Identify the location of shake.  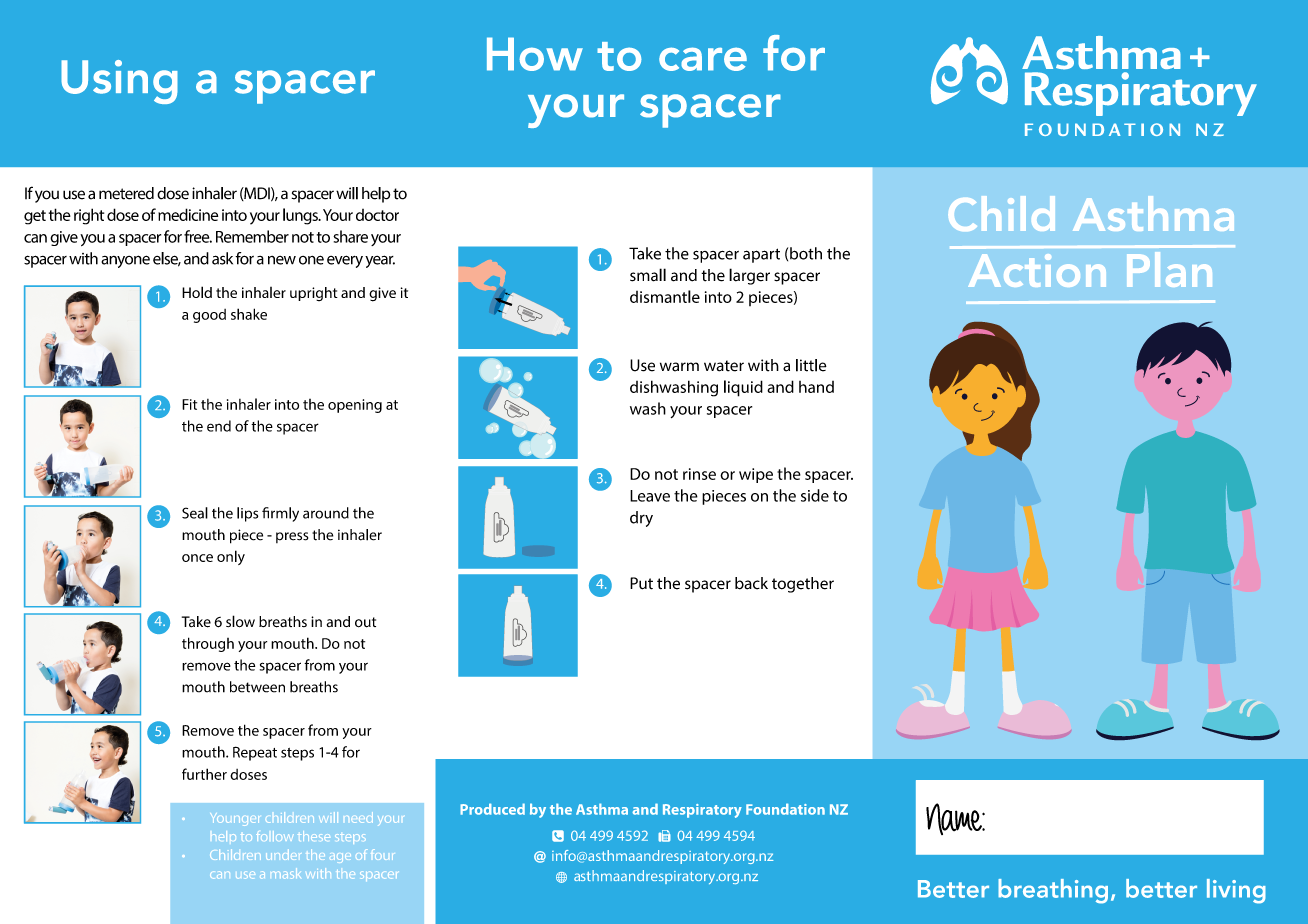
(249, 314).
